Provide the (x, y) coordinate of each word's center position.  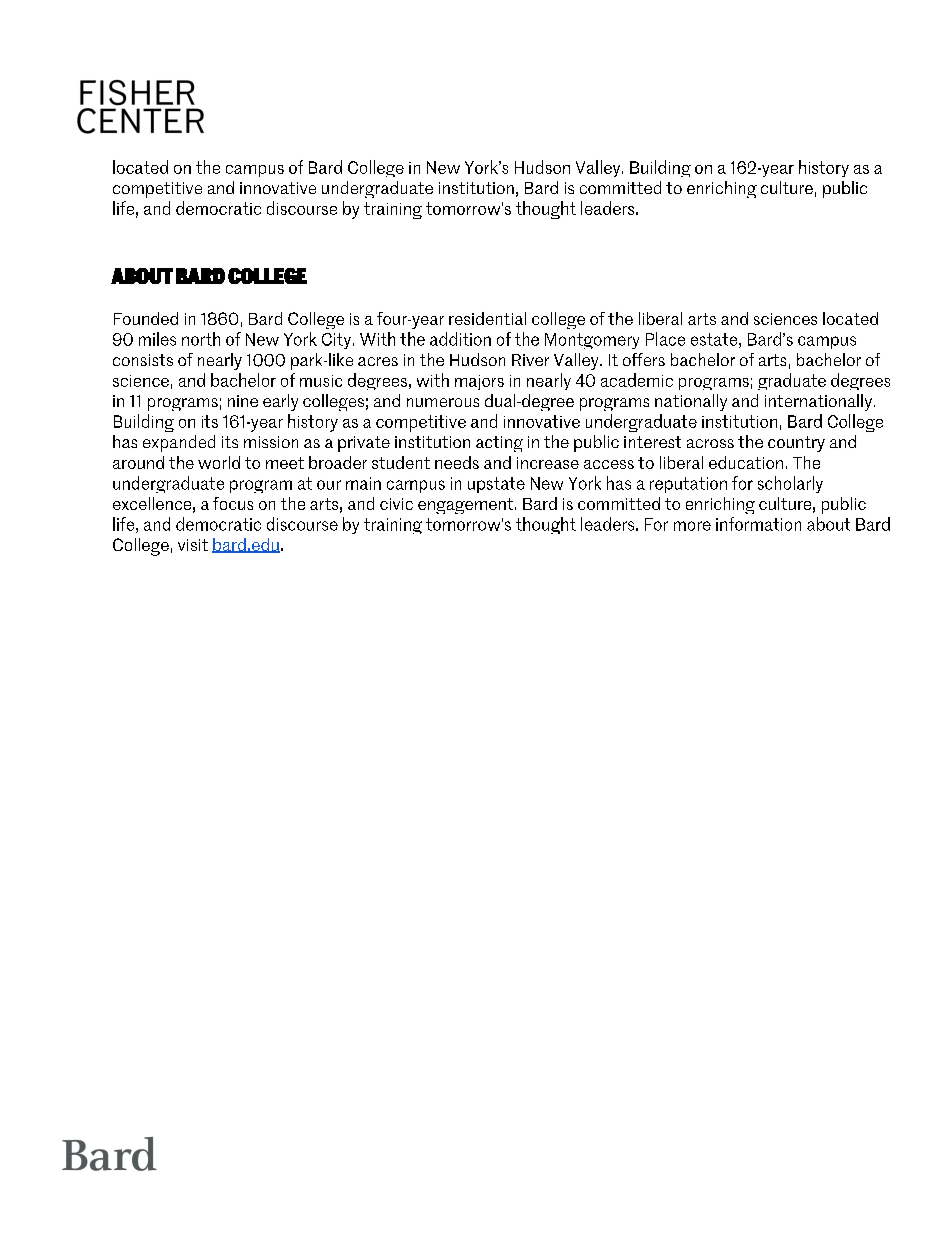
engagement (465, 506)
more (692, 526)
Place (665, 339)
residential (487, 318)
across (710, 443)
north (201, 339)
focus (233, 503)
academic (637, 380)
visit (193, 545)
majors (479, 382)
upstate (496, 485)
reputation (688, 485)
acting (499, 444)
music (321, 381)
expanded (179, 443)
